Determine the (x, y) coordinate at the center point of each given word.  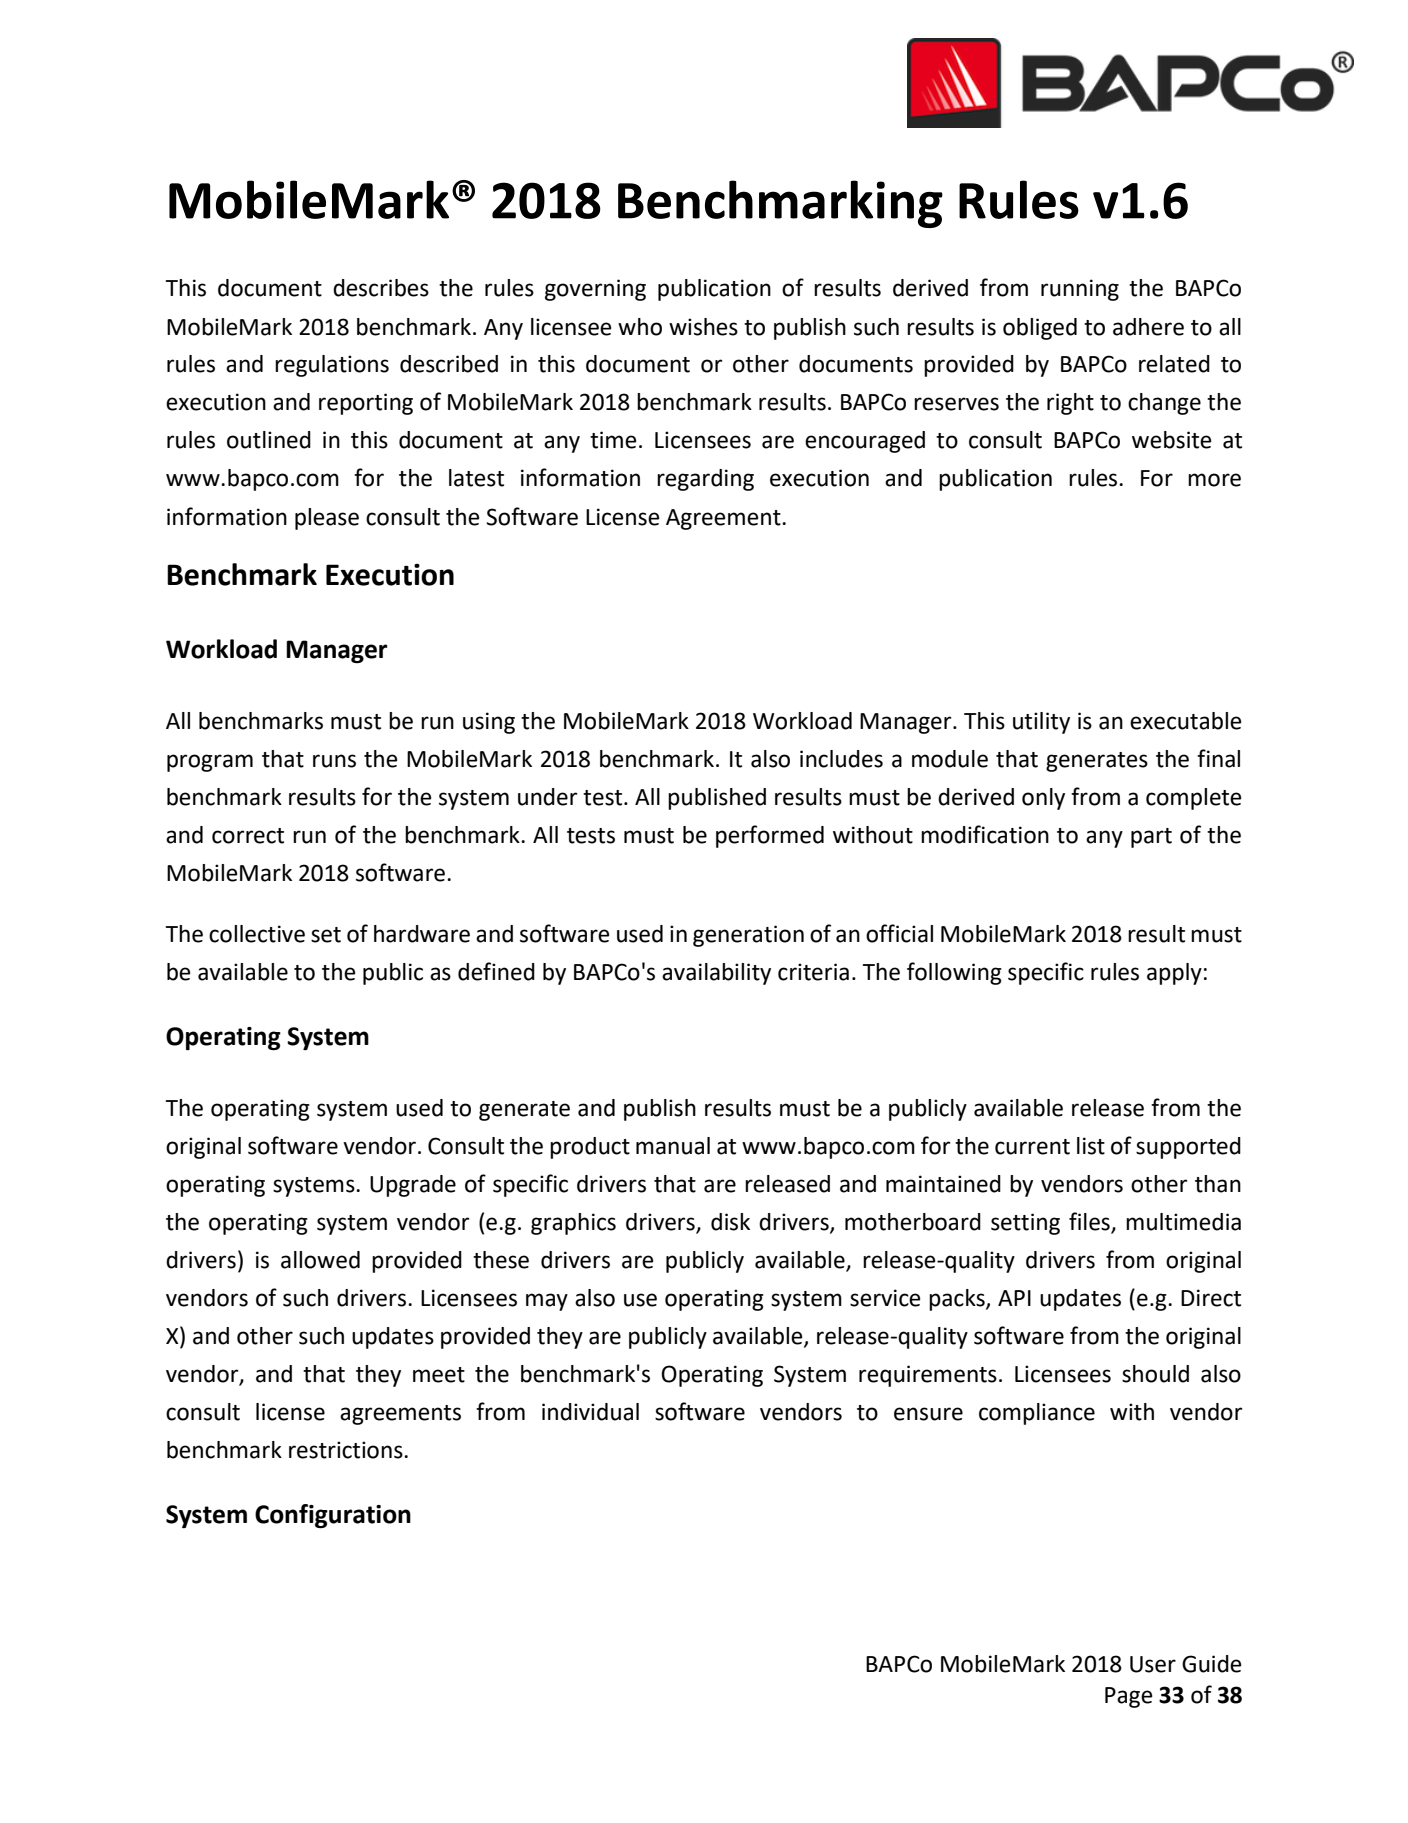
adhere (1148, 327)
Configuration (333, 1516)
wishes (703, 327)
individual (590, 1412)
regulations (332, 366)
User (1153, 1664)
